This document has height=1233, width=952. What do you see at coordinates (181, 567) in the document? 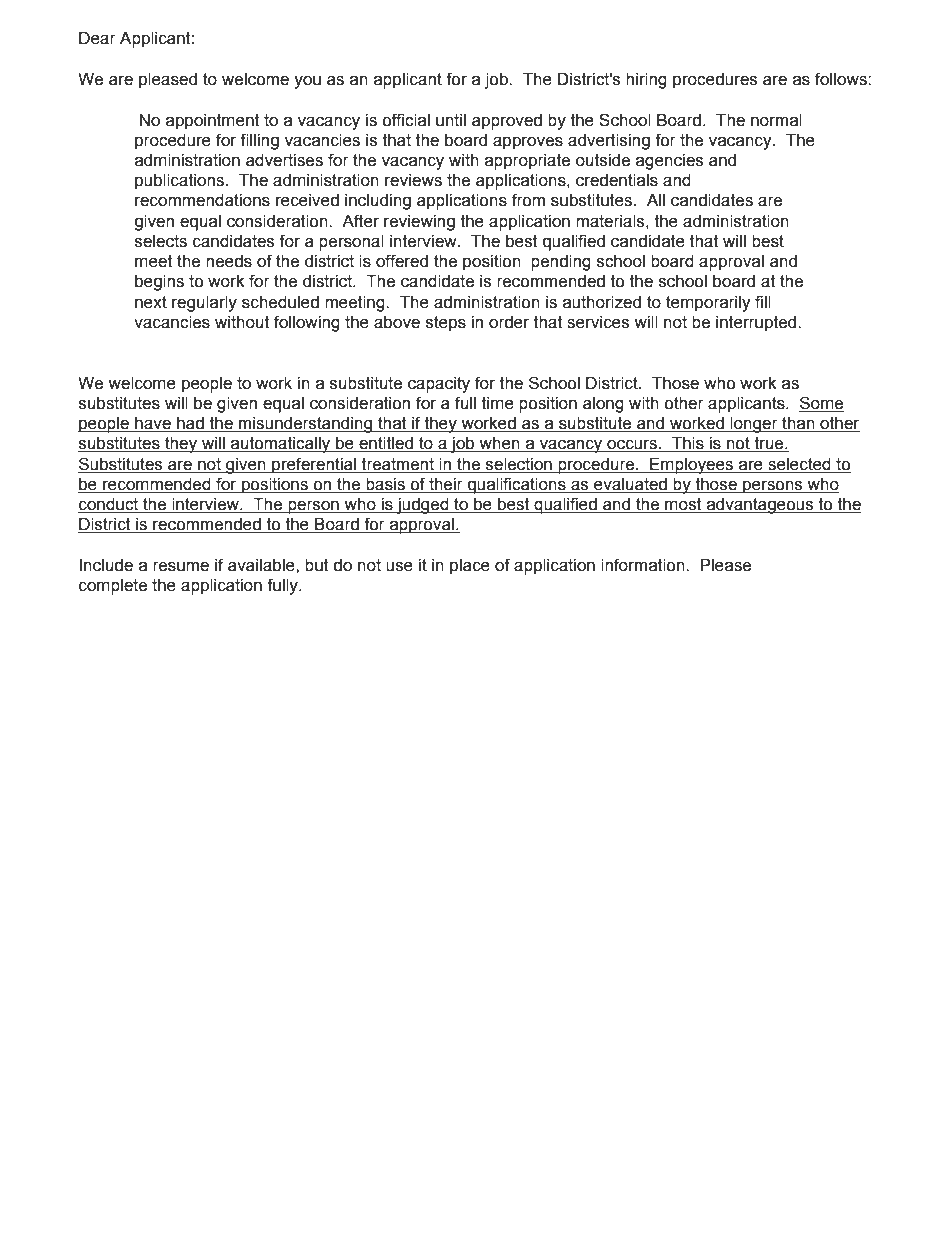
I see `resume` at bounding box center [181, 567].
